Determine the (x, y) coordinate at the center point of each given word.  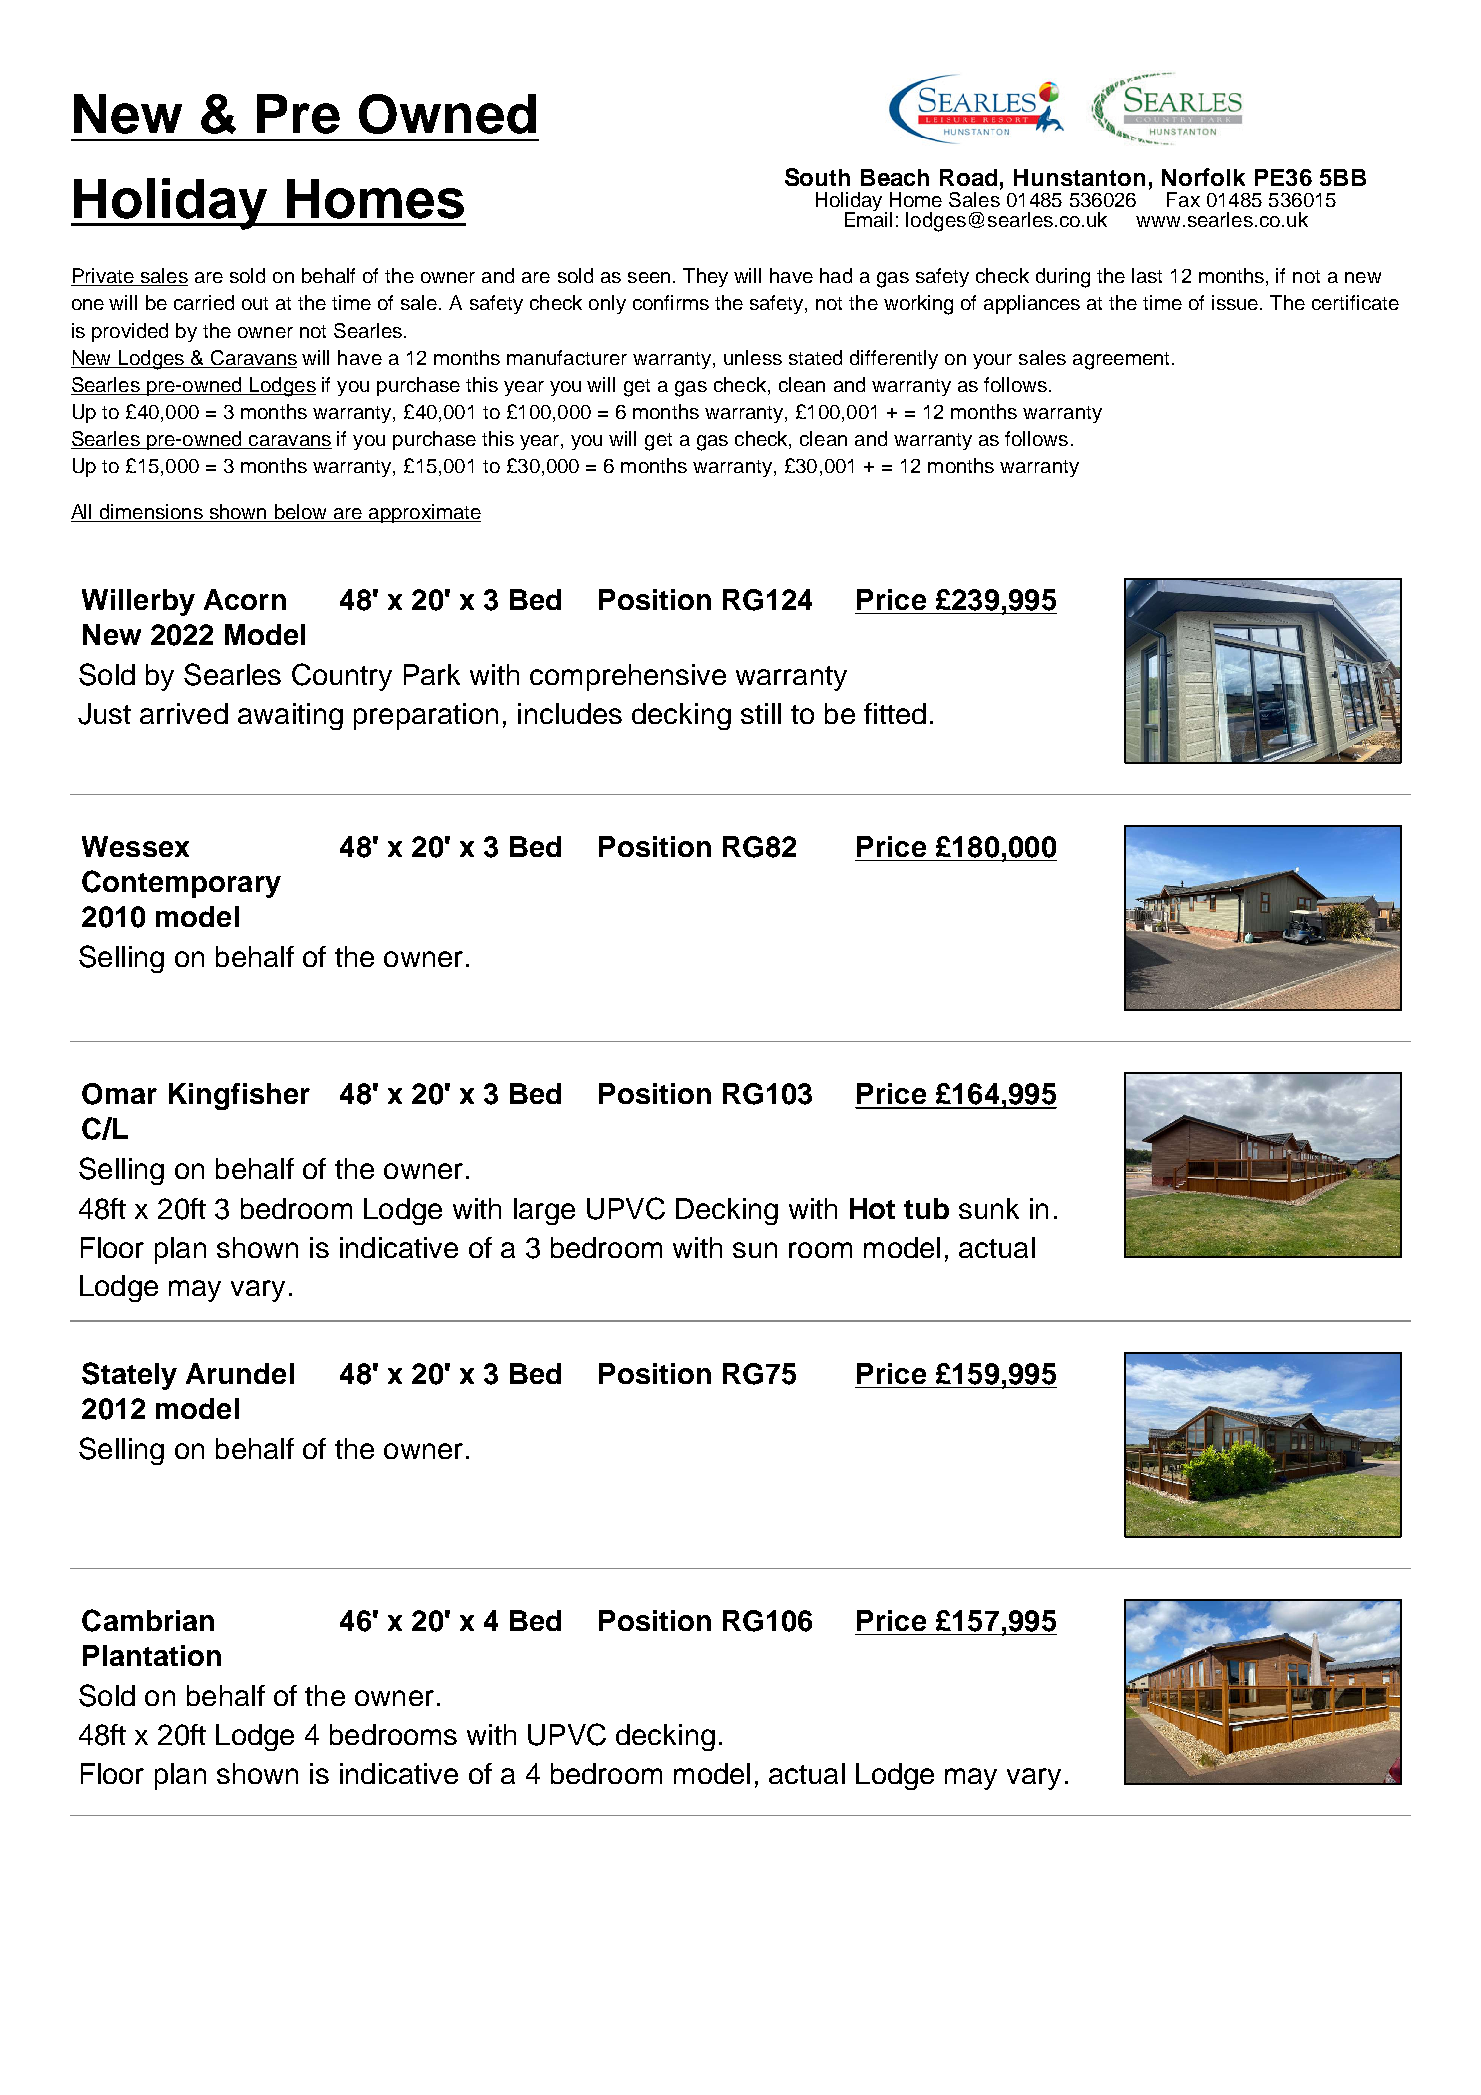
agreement (1121, 361)
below (300, 511)
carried (204, 302)
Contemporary (181, 884)
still (761, 713)
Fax (1183, 199)
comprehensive (628, 677)
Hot (872, 1208)
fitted (895, 713)
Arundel (240, 1373)
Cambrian (148, 1620)
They (705, 277)
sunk (989, 1208)
